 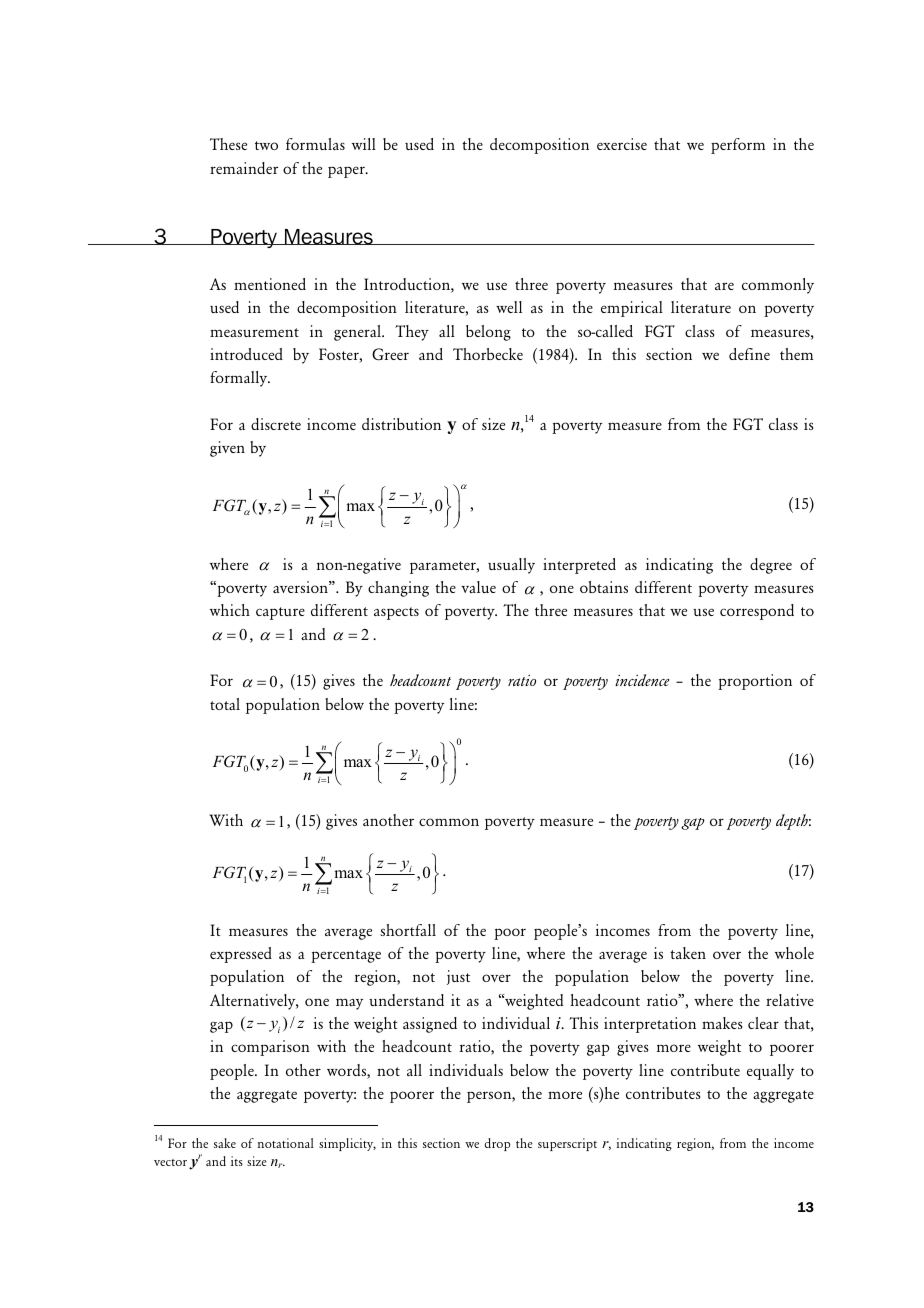 What do you see at coordinates (225, 1143) in the screenshot?
I see `sake` at bounding box center [225, 1143].
